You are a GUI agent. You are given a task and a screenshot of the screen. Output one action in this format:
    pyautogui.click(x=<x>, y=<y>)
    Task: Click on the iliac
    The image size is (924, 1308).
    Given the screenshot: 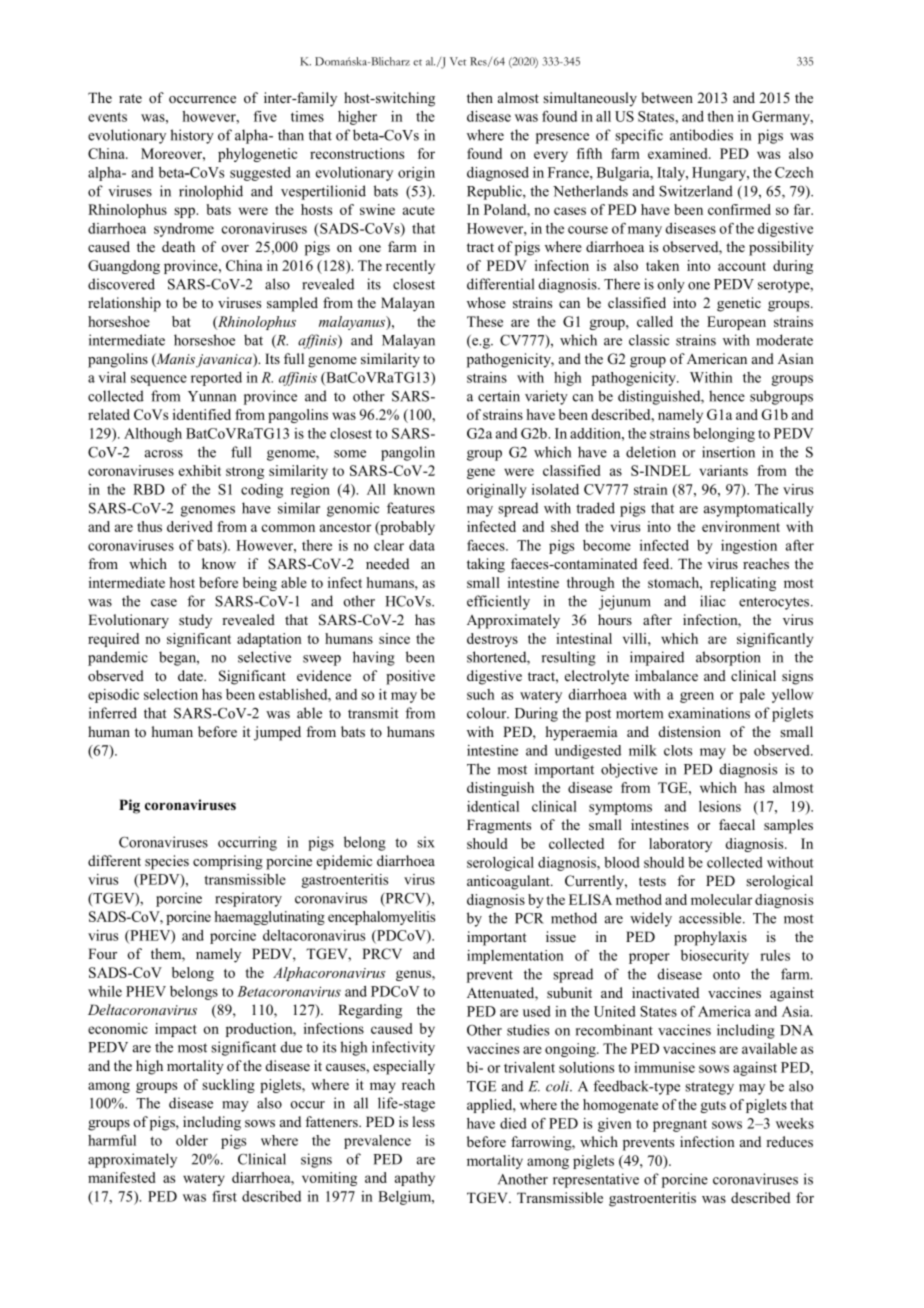 What is the action you would take?
    pyautogui.click(x=713, y=601)
